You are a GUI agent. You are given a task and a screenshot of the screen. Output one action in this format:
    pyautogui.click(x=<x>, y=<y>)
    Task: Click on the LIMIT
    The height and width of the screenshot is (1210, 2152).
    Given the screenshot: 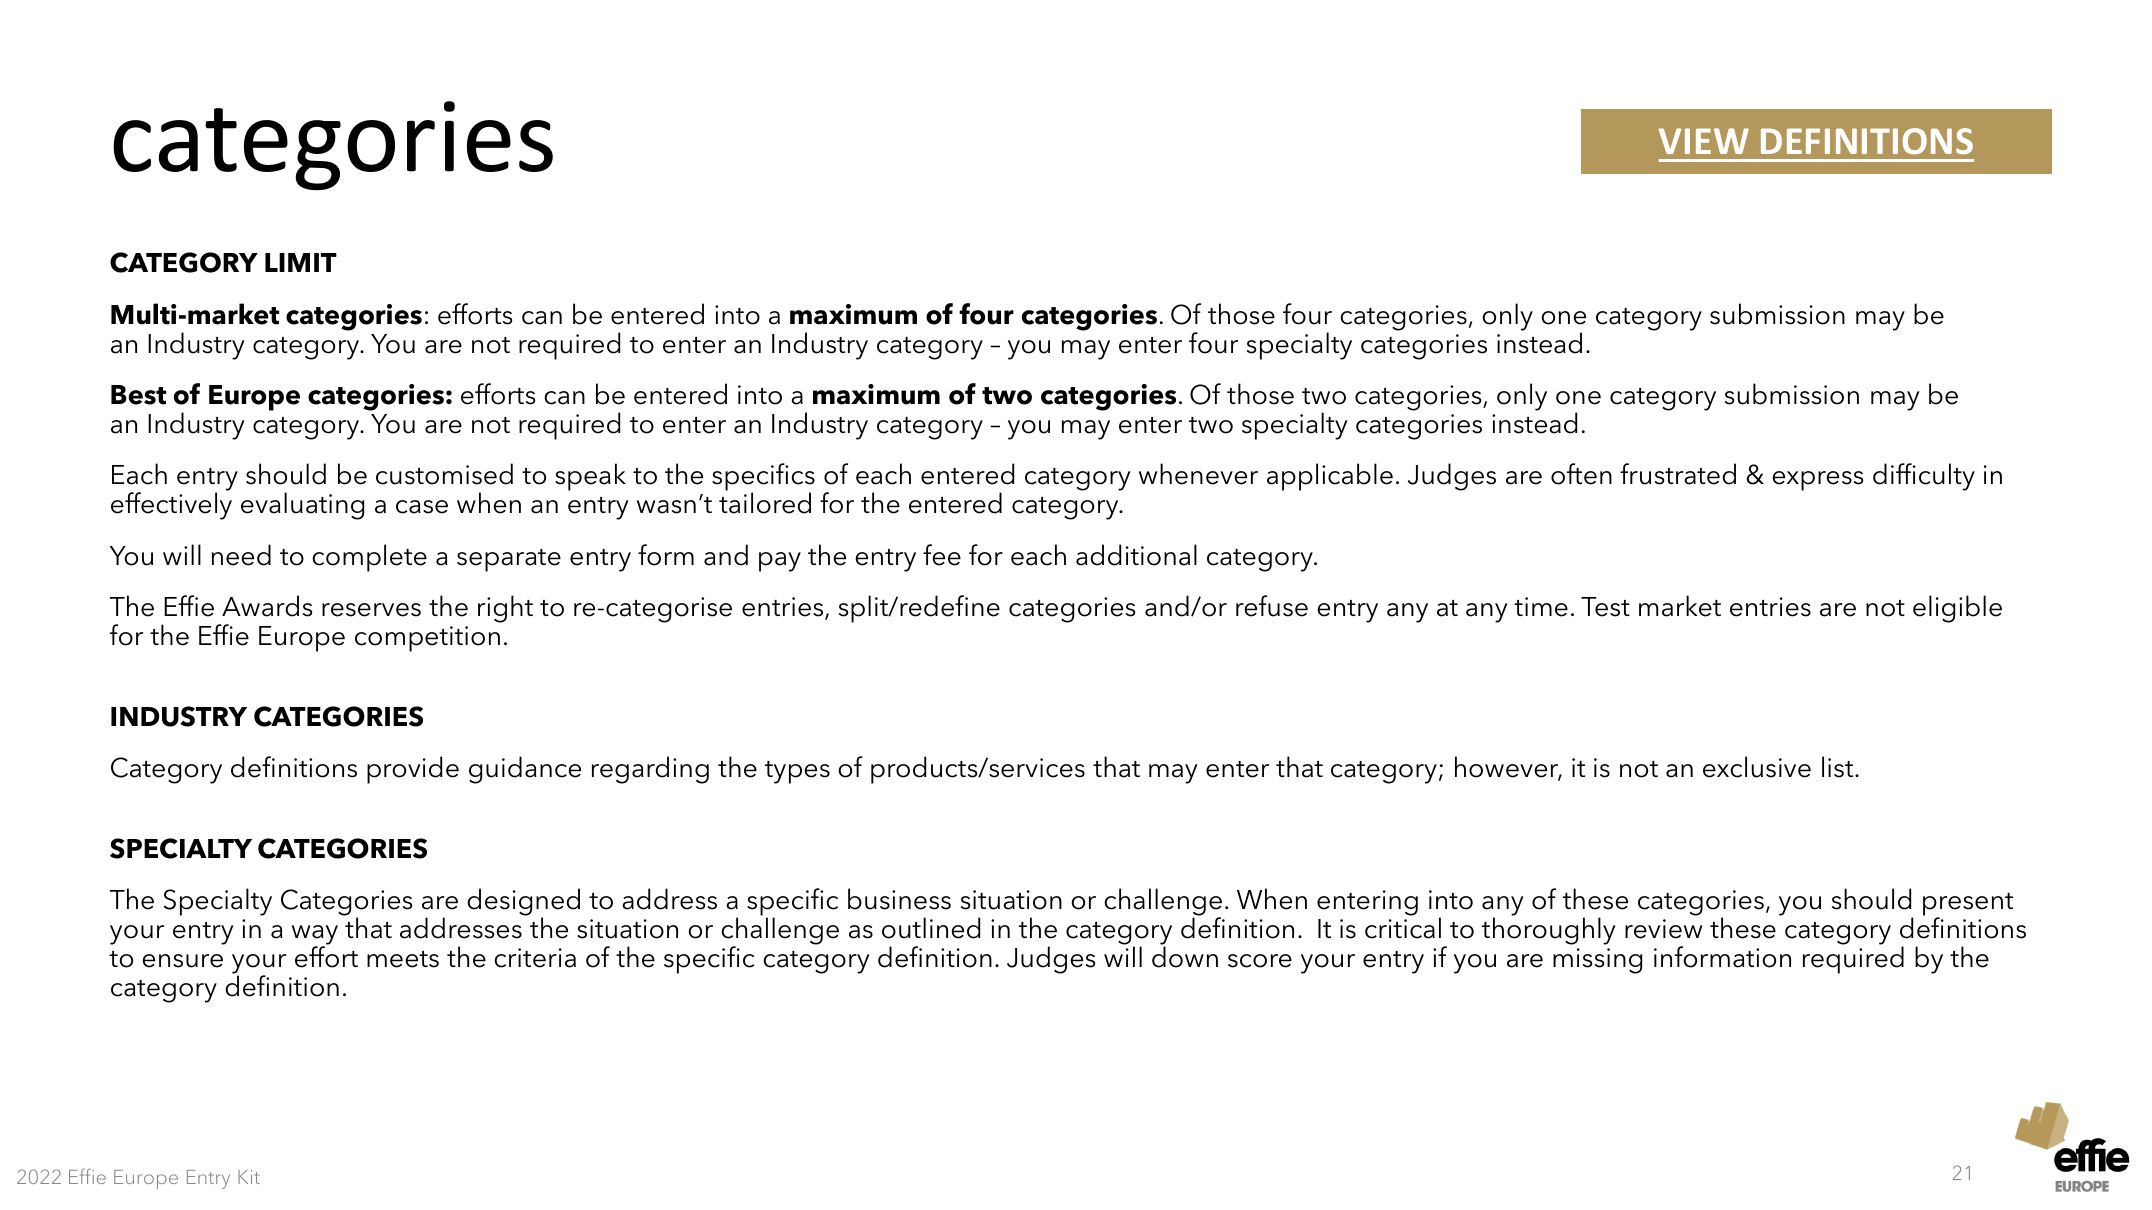 What is the action you would take?
    pyautogui.click(x=301, y=262)
